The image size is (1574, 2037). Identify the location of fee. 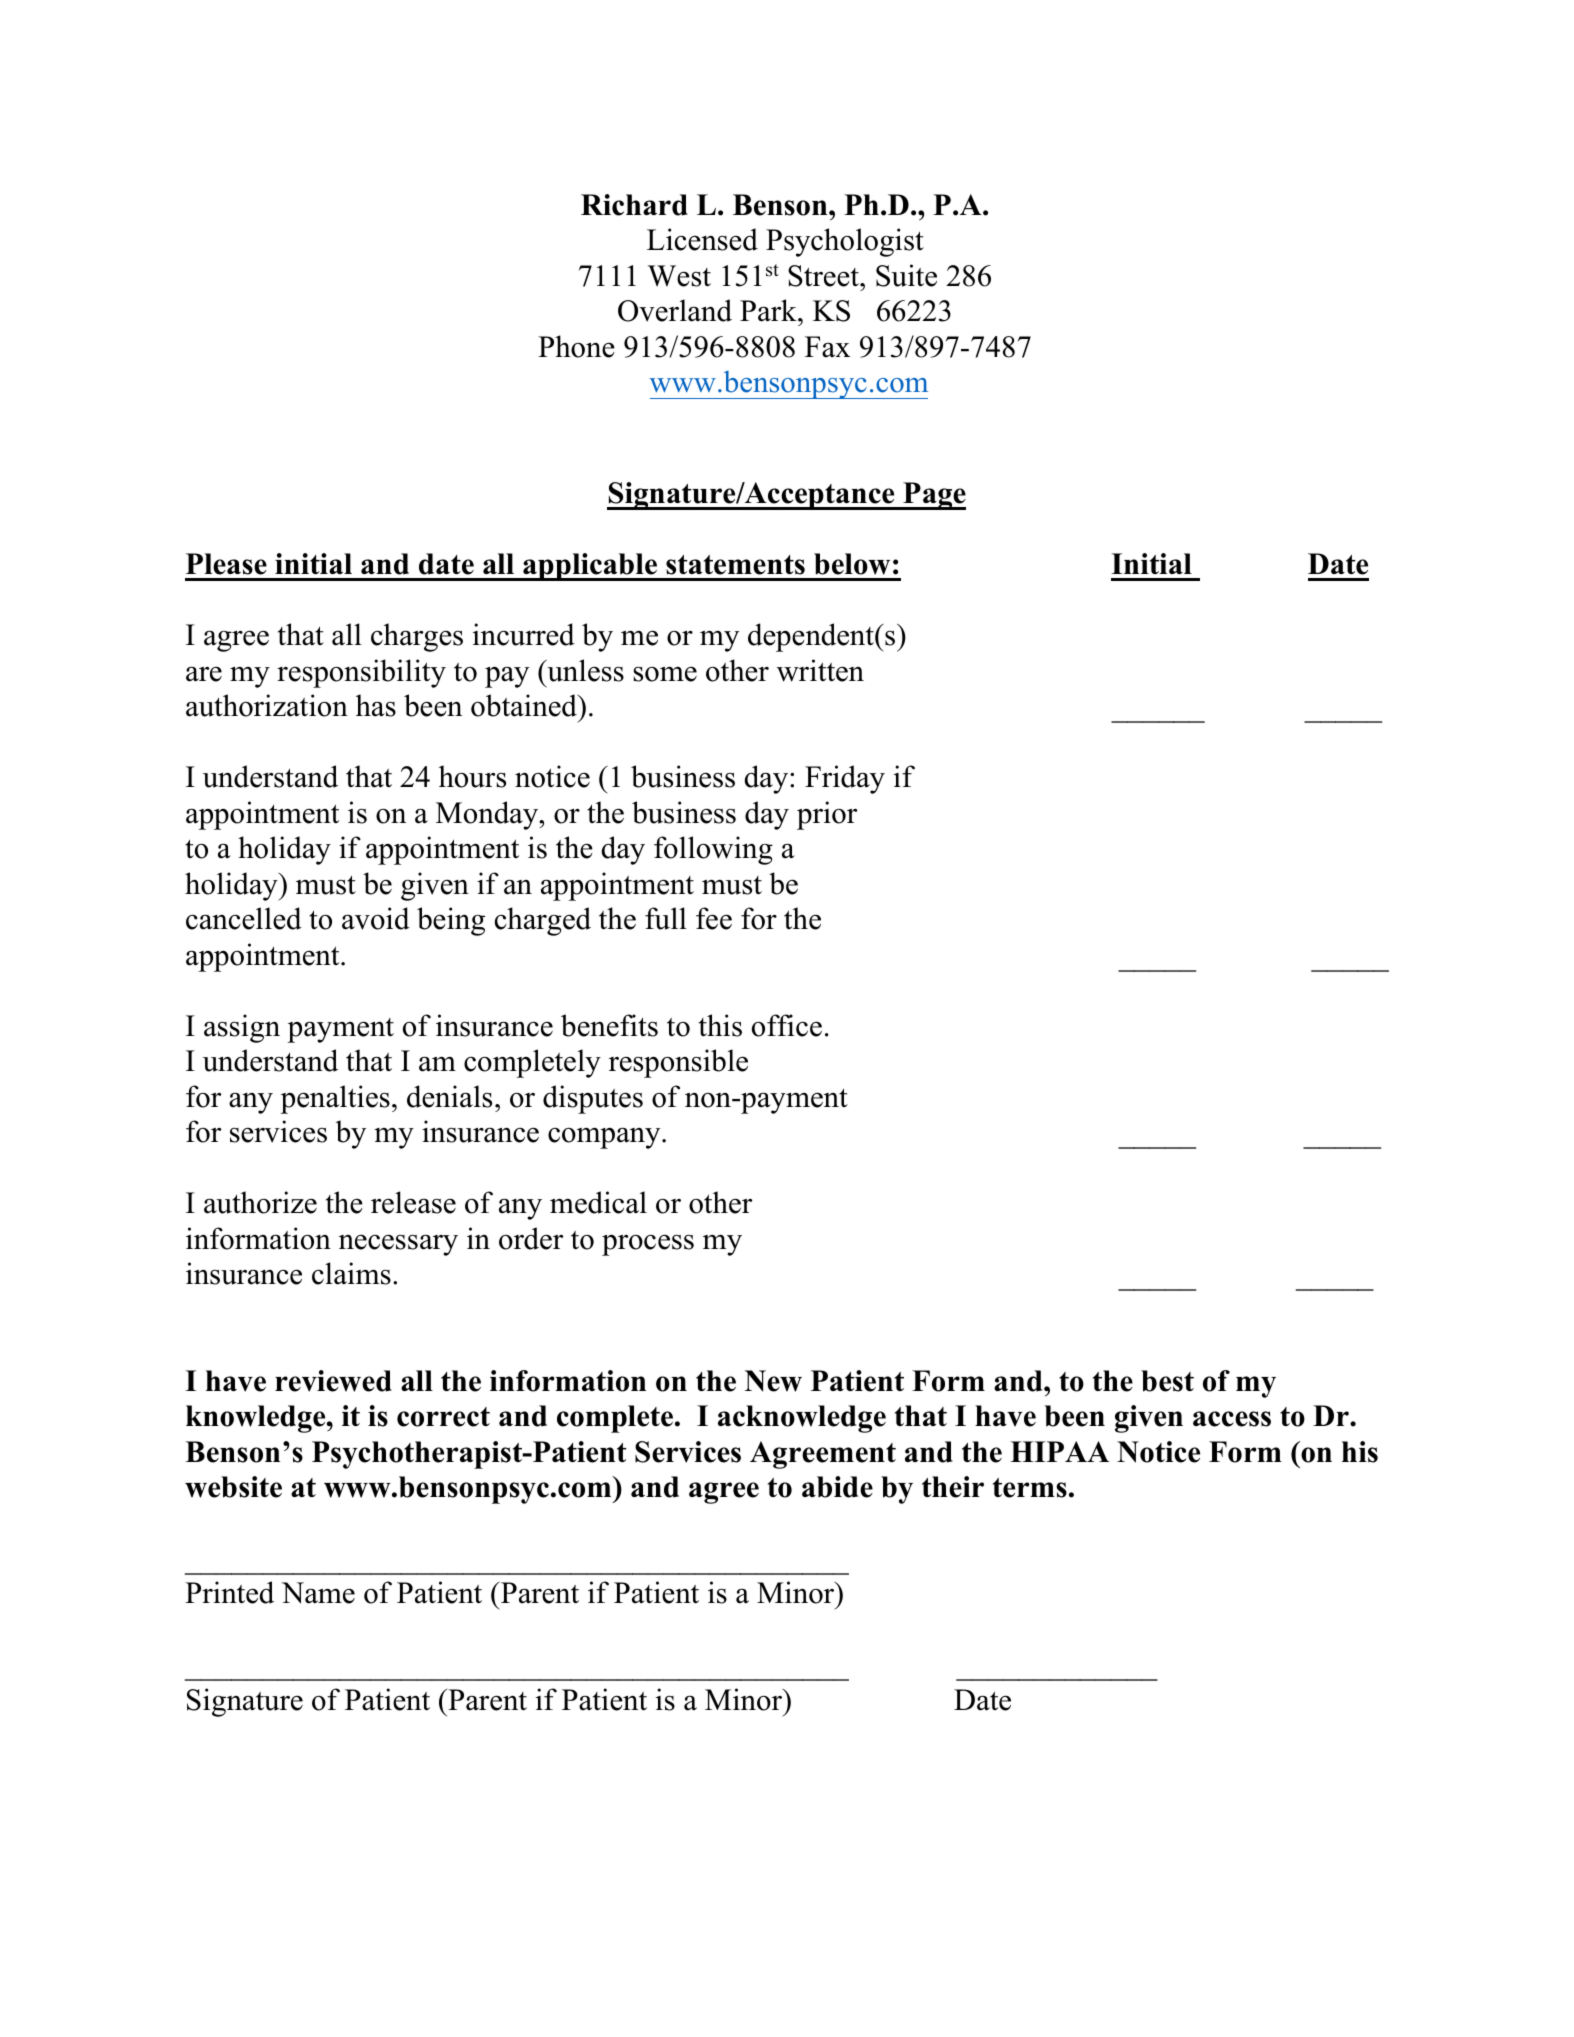
(714, 918).
